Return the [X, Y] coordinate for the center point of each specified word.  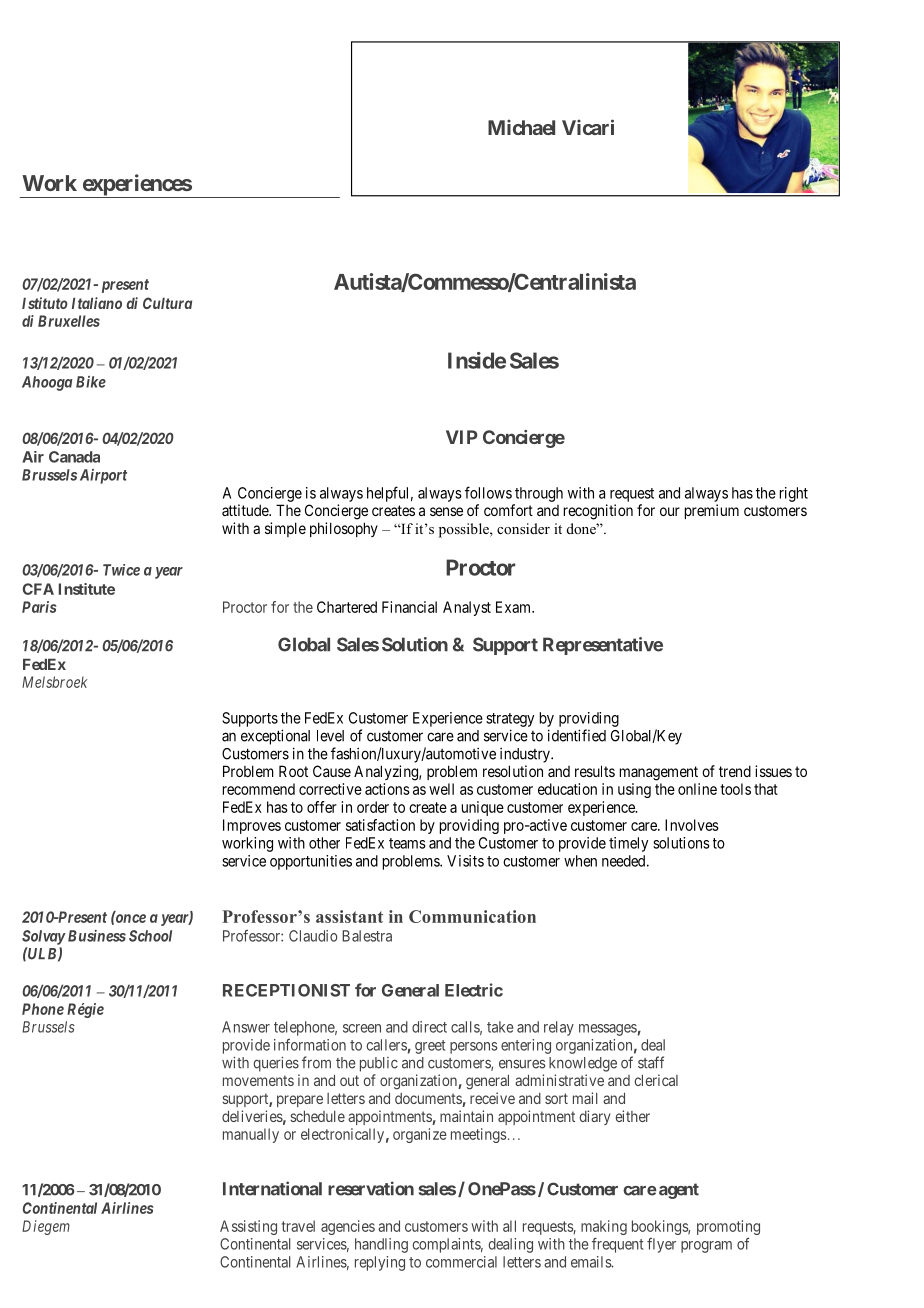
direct [429, 1027]
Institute [87, 589]
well [441, 789]
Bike [91, 382]
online [697, 789]
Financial [409, 607]
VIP [462, 437]
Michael [521, 127]
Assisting [248, 1227]
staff [651, 1062]
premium [712, 511]
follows [488, 492]
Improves [252, 826]
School [150, 936]
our [670, 511]
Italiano [97, 303]
